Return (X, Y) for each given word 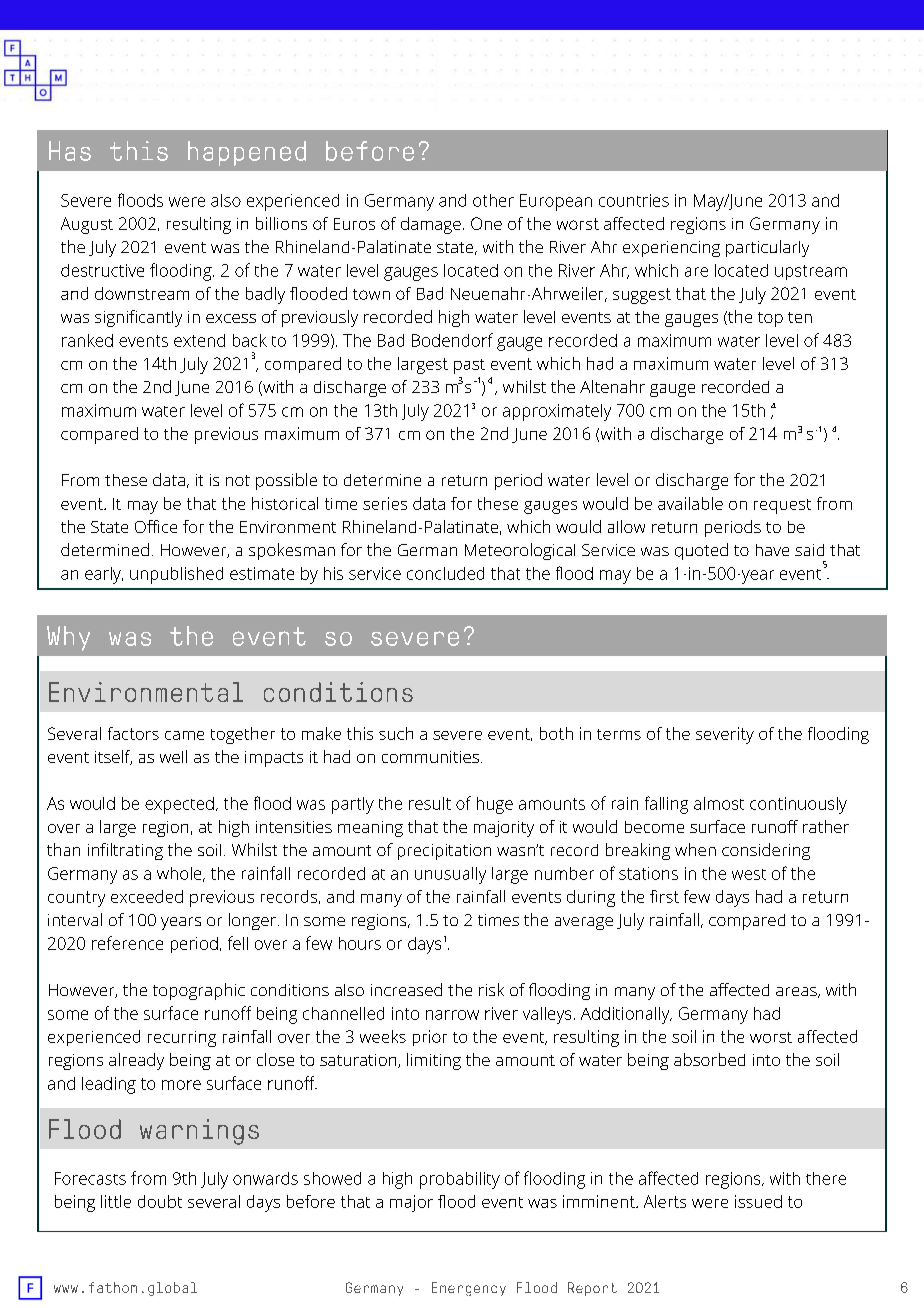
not (238, 480)
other (493, 200)
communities (430, 757)
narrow (452, 1015)
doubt (160, 1201)
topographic (199, 991)
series (385, 503)
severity (725, 735)
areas (797, 992)
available (690, 503)
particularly (767, 248)
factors (133, 733)
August (87, 225)
